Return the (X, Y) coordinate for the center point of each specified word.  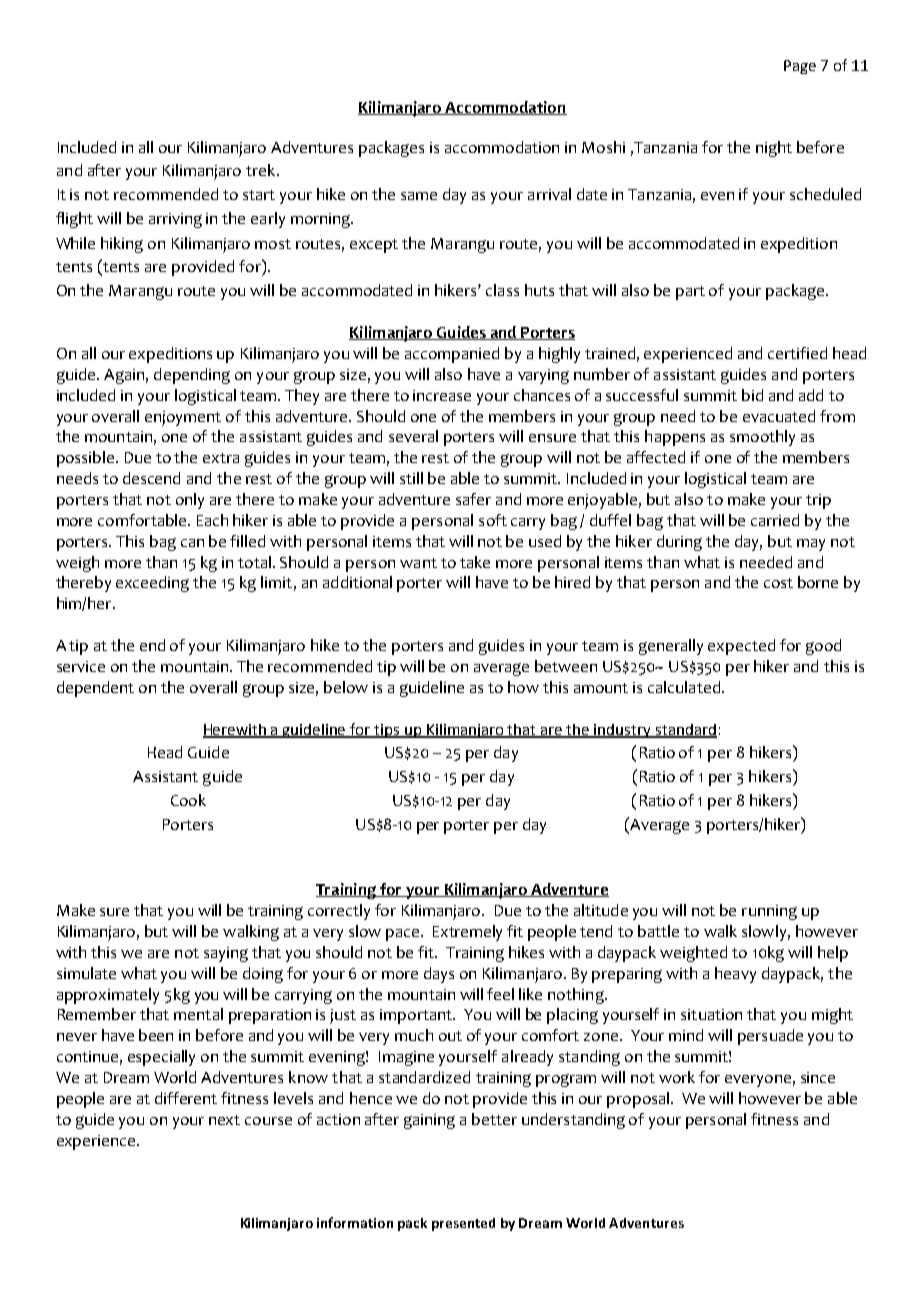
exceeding (152, 584)
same (419, 196)
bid (752, 395)
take (475, 562)
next (224, 1120)
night (774, 149)
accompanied (452, 355)
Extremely (467, 933)
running (769, 912)
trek (262, 170)
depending (192, 376)
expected (741, 647)
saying (226, 954)
